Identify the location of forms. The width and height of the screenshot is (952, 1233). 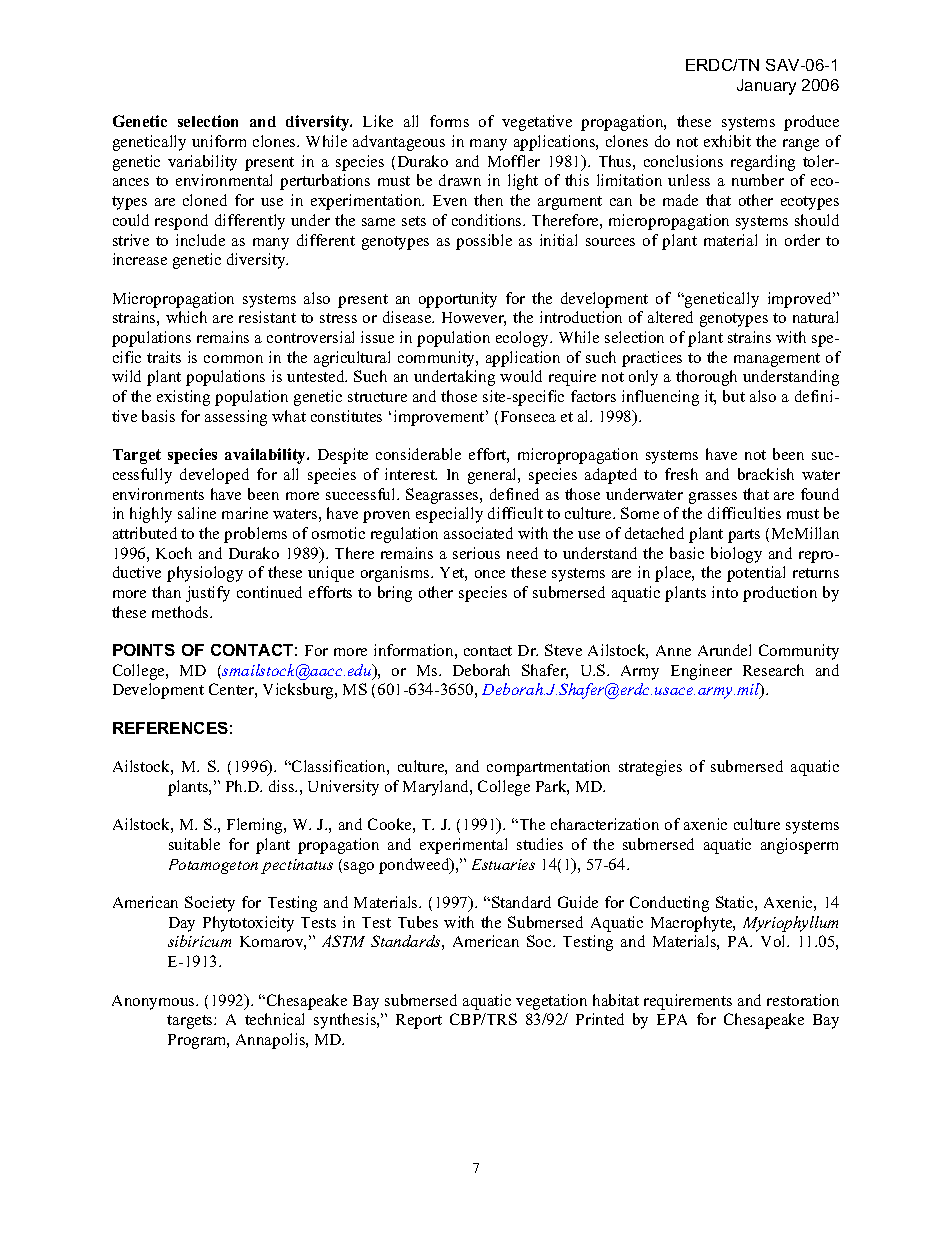
(449, 121).
